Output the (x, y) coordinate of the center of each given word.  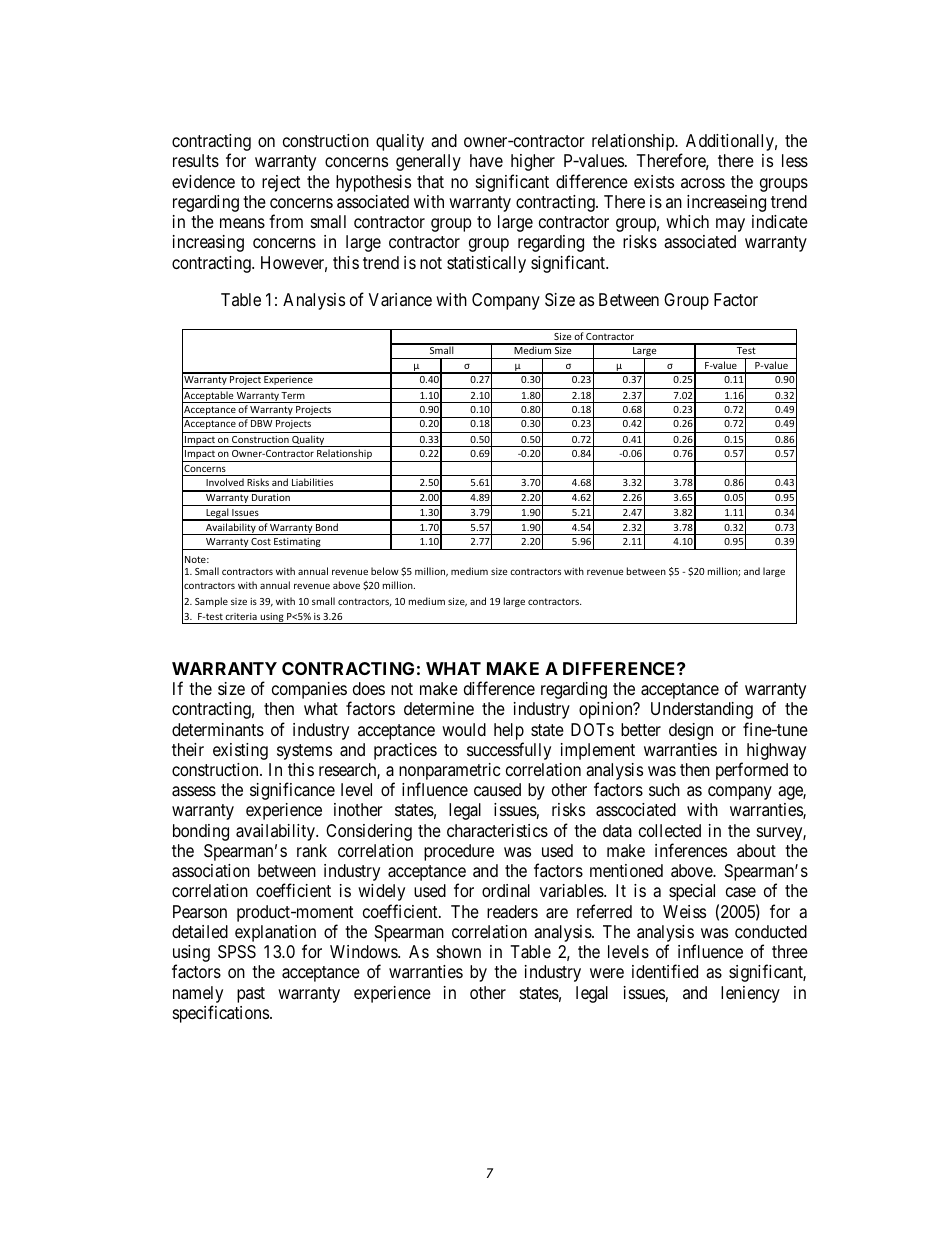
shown (459, 951)
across (703, 183)
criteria (241, 616)
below (385, 571)
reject (281, 183)
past (251, 995)
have (486, 161)
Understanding (702, 710)
